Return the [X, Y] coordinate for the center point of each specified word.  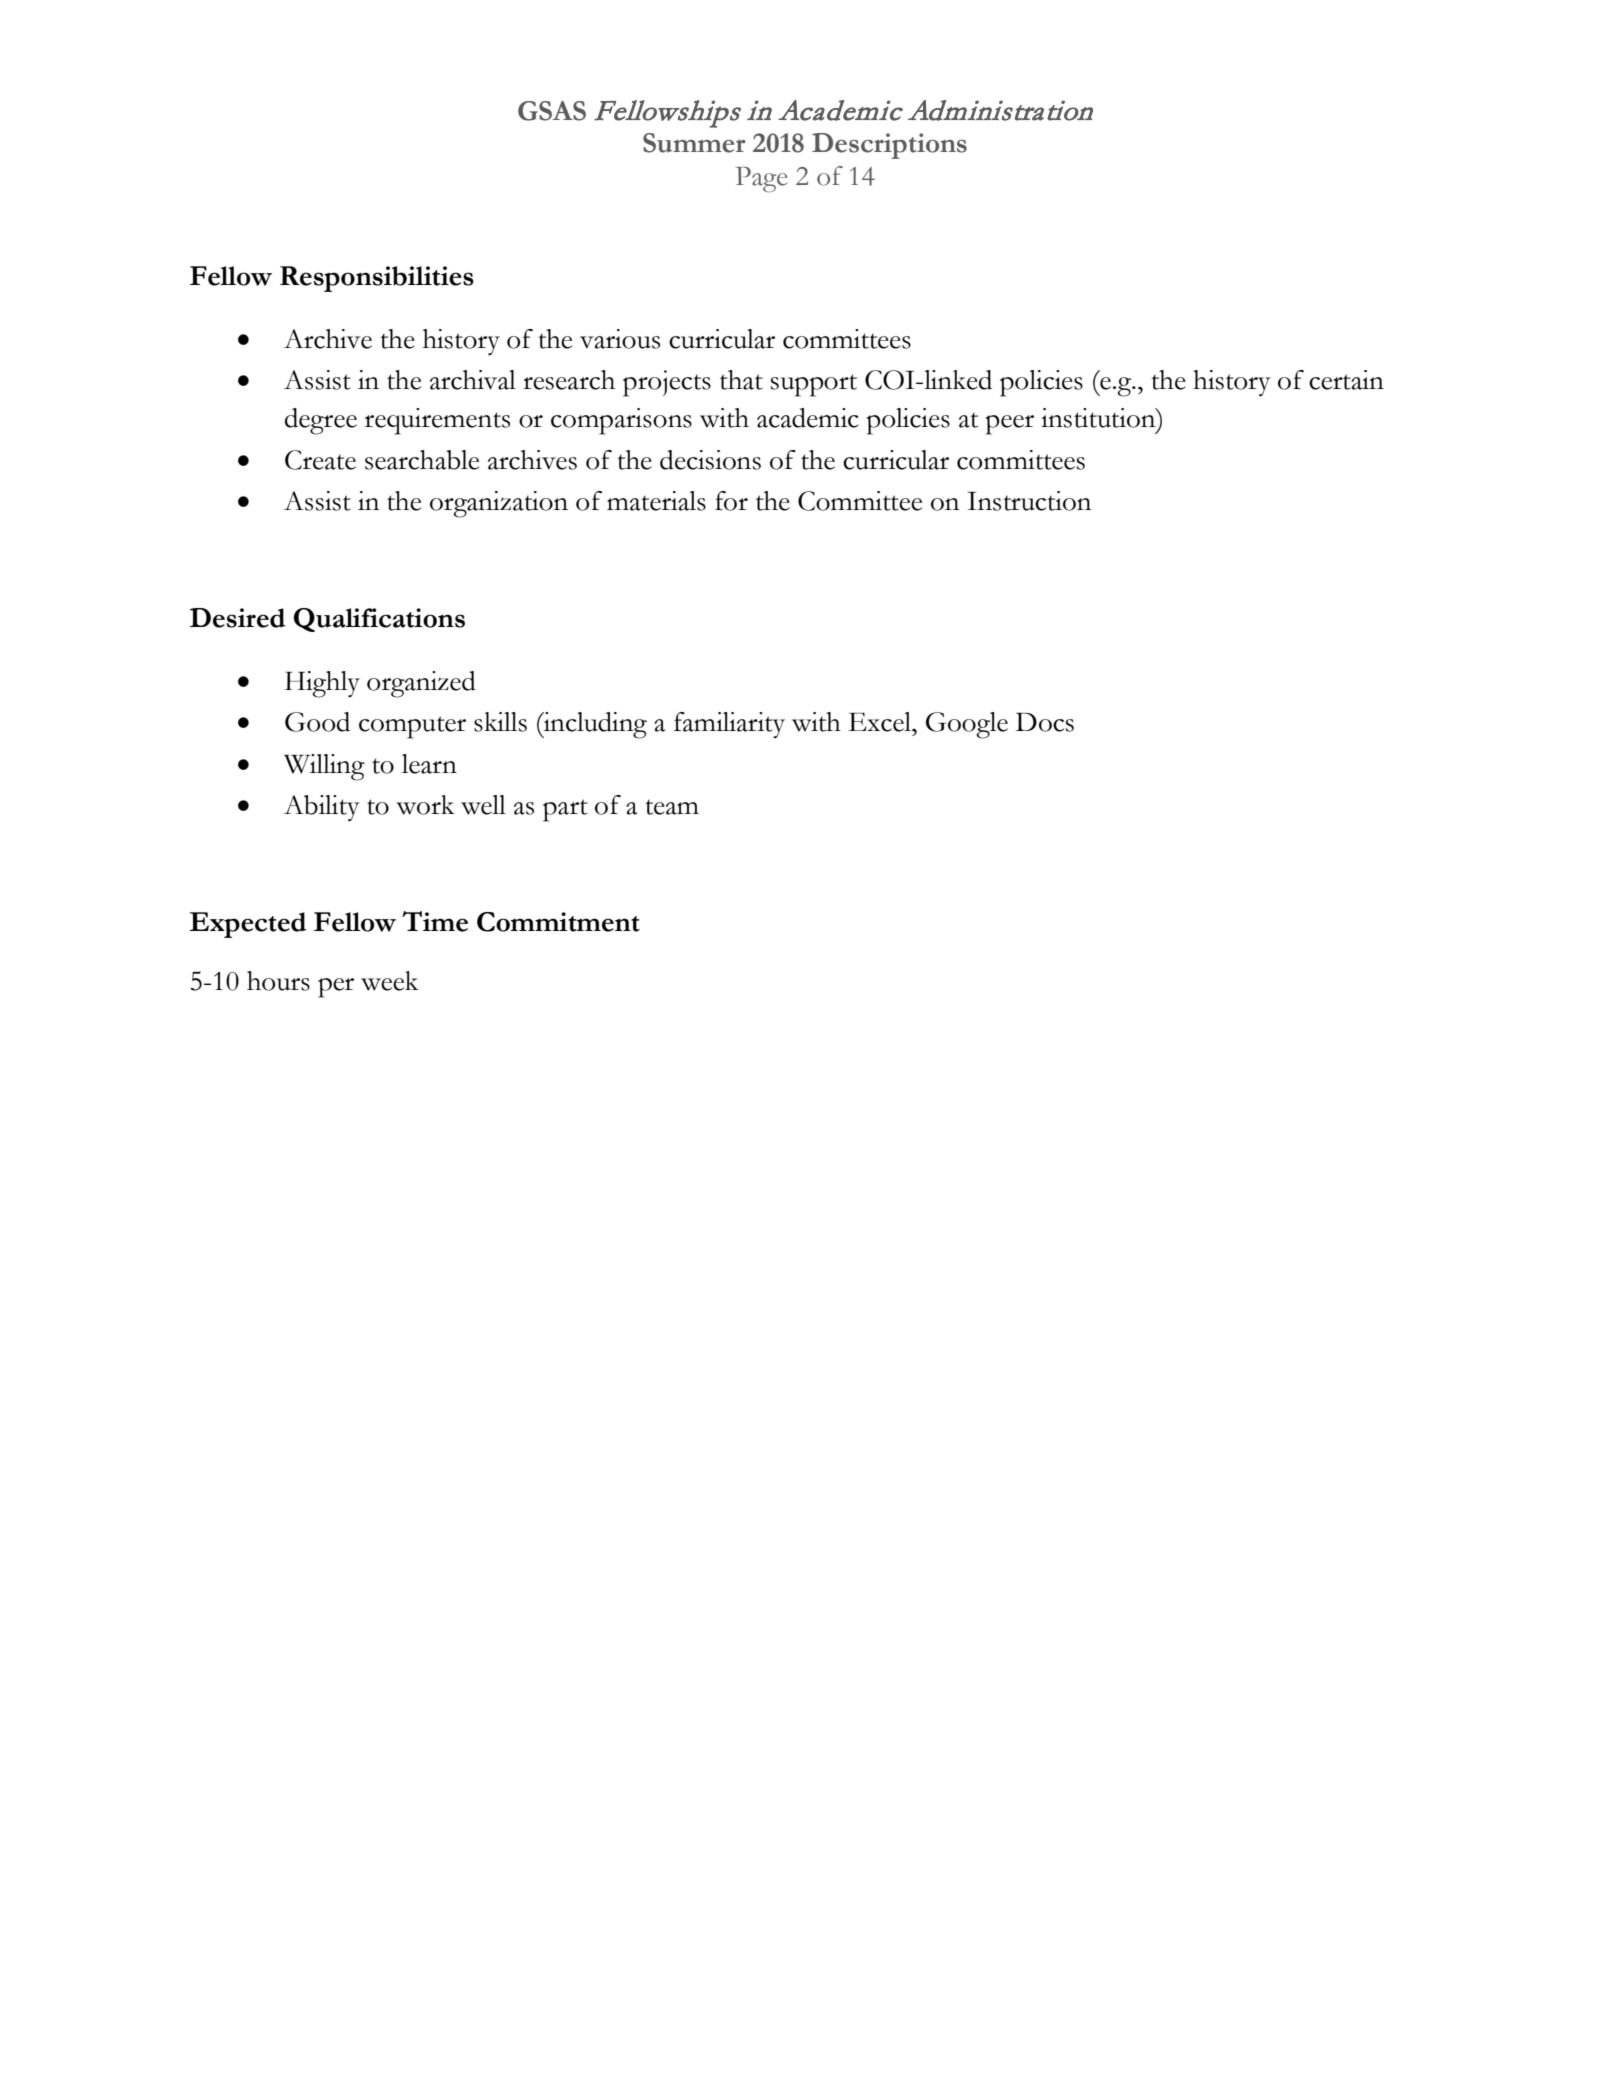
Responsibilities [377, 279]
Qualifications [379, 620]
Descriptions [889, 146]
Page [761, 179]
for [731, 501]
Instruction [1029, 501]
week [390, 981]
